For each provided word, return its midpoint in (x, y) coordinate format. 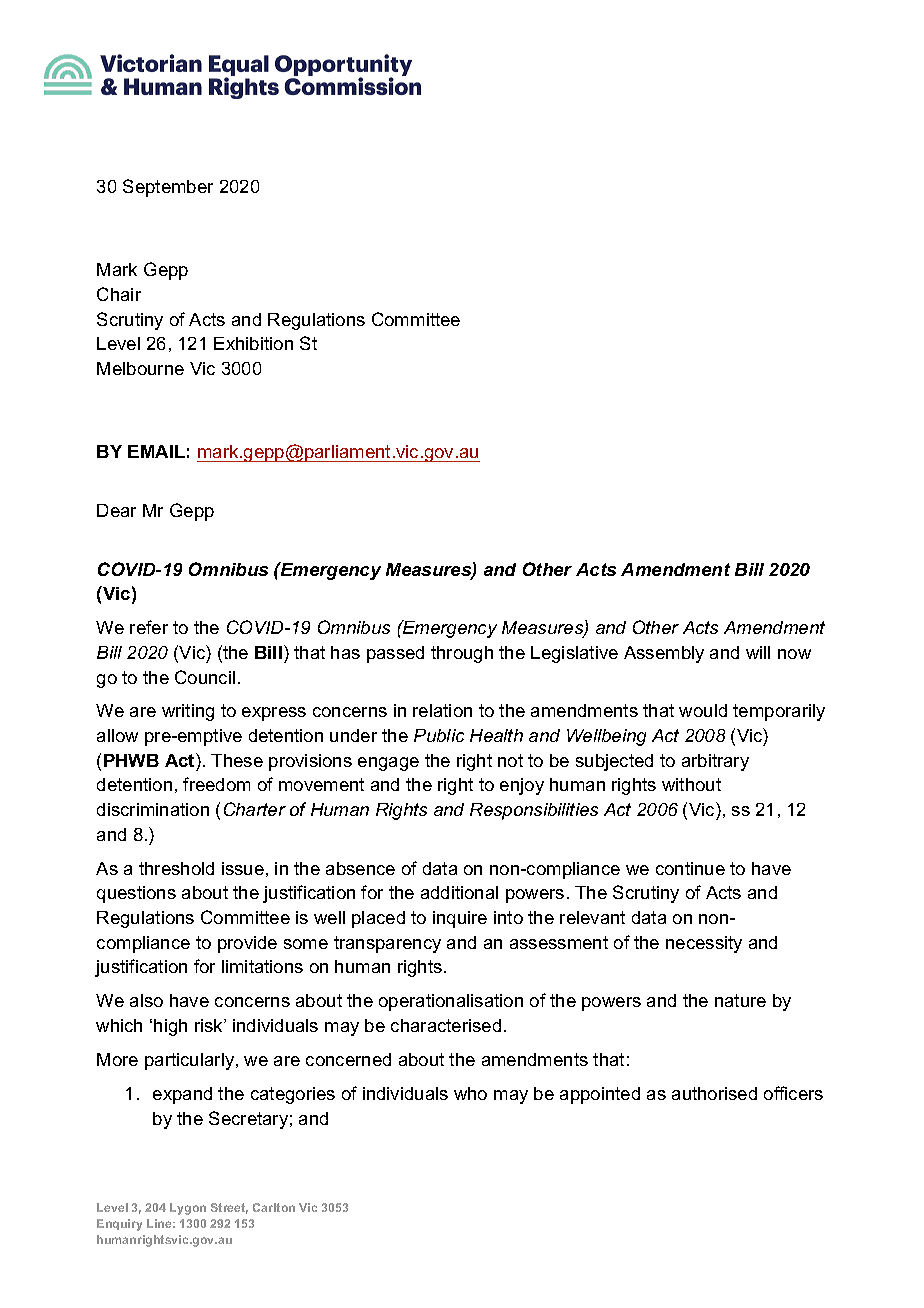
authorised (714, 1093)
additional (459, 892)
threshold (176, 868)
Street (229, 1208)
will (758, 652)
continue (690, 868)
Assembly (664, 654)
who (470, 1093)
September (168, 188)
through (462, 654)
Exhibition (253, 343)
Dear (116, 510)
